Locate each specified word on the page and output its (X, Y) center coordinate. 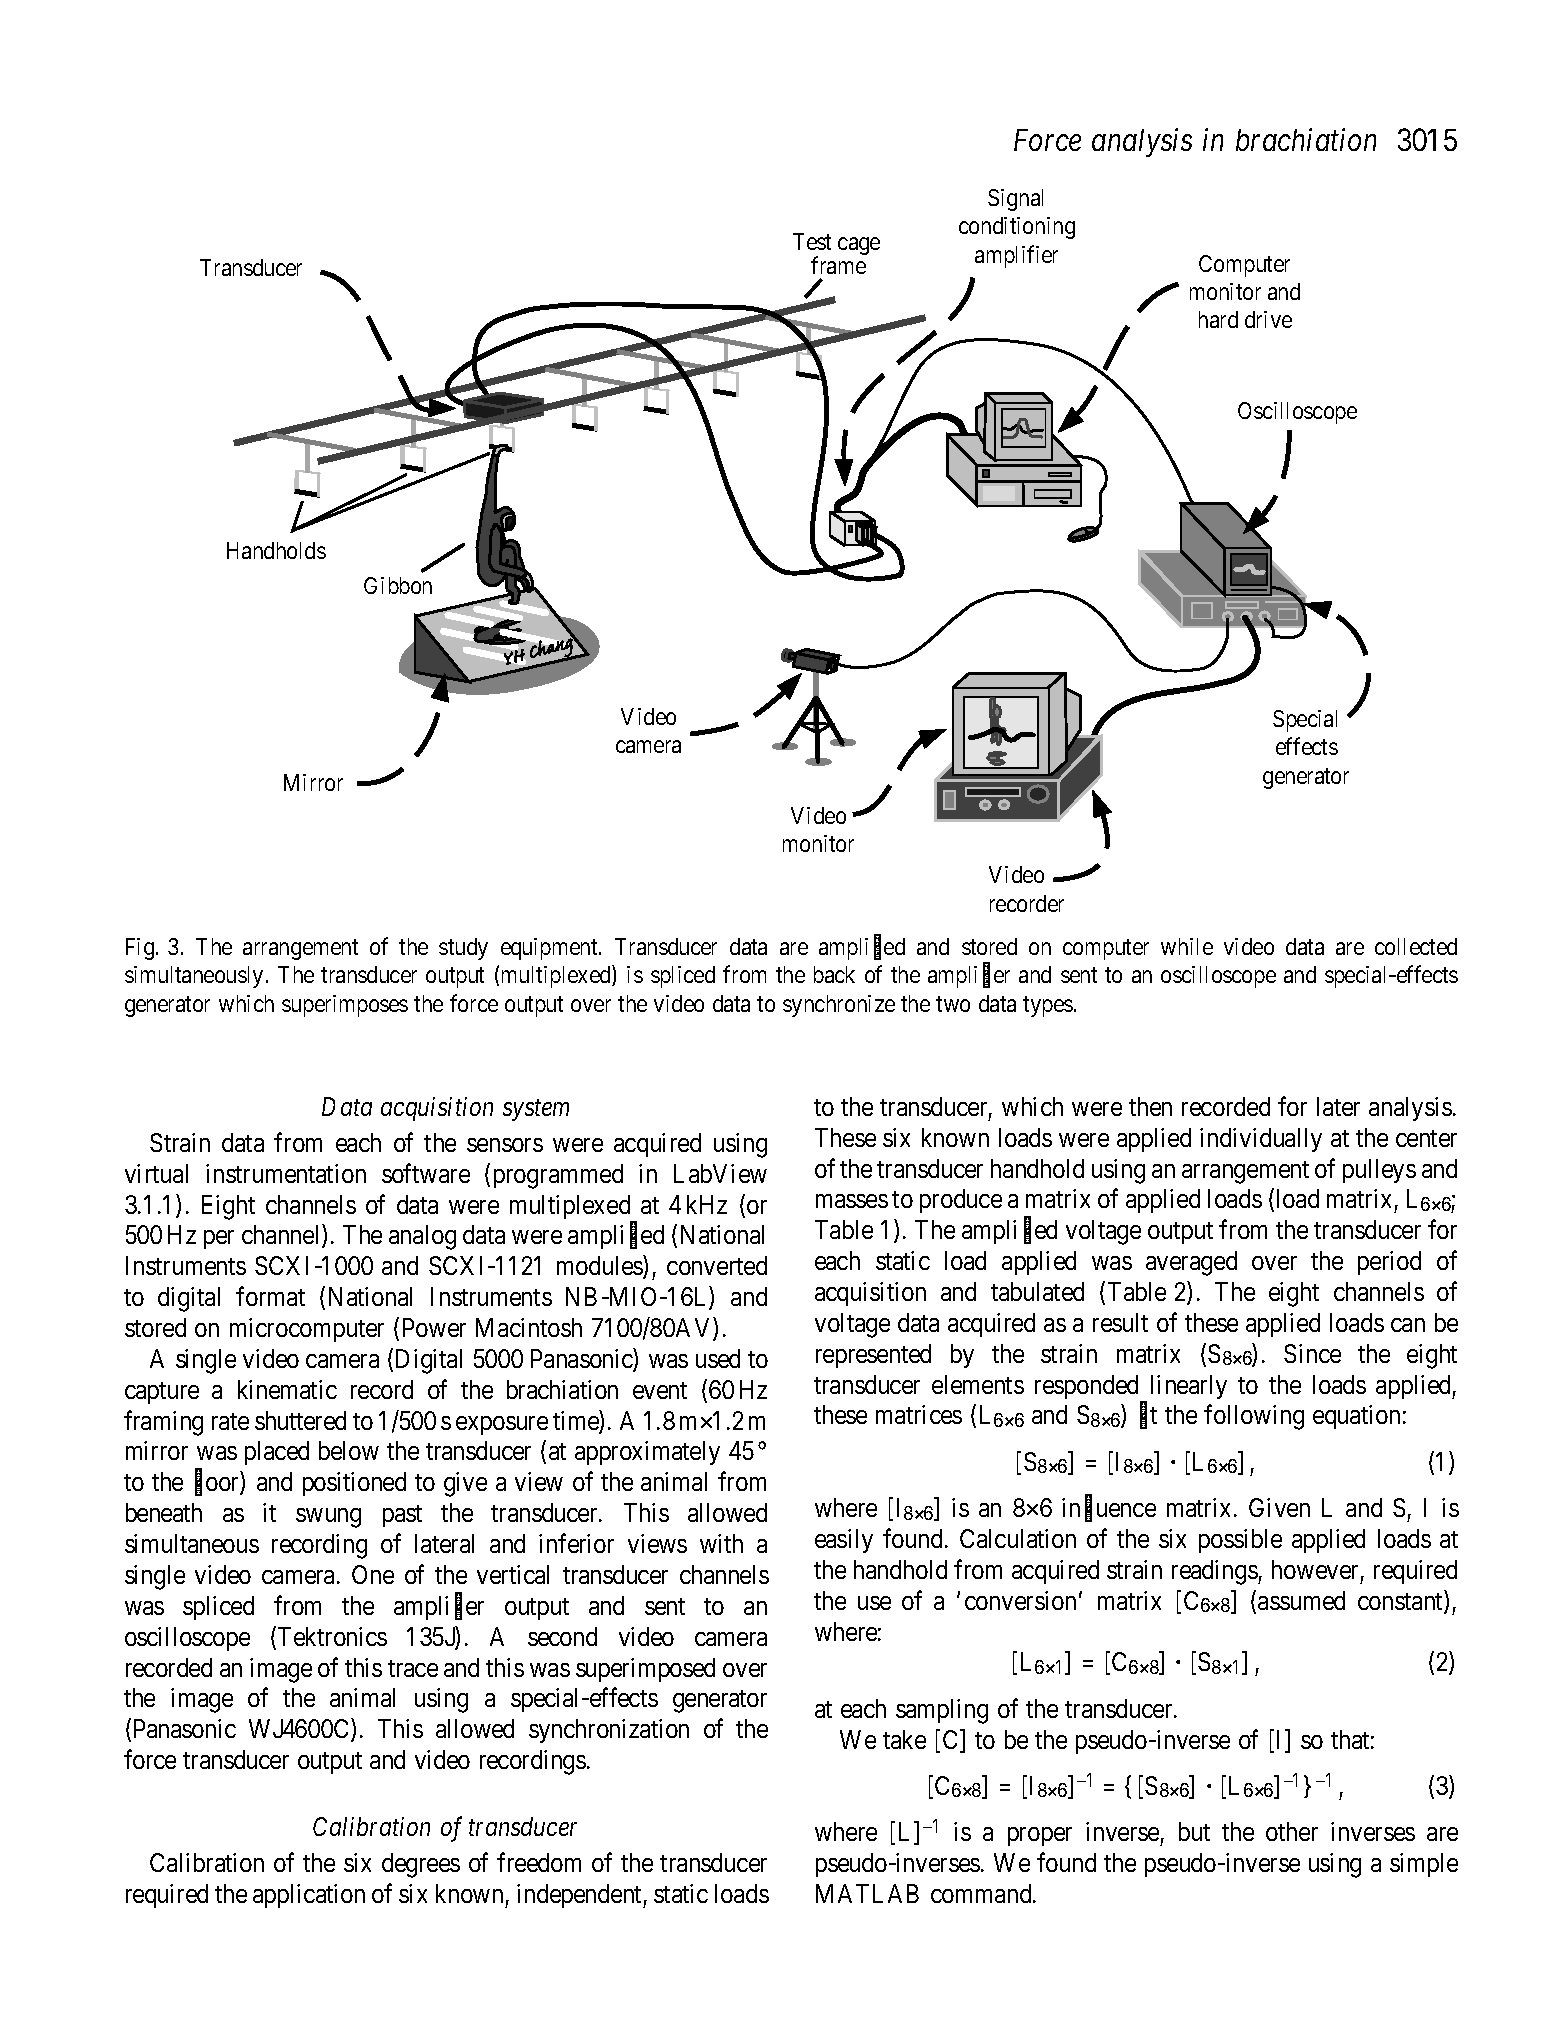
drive (1268, 319)
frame (838, 265)
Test (812, 241)
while (1187, 946)
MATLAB (867, 1893)
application (309, 1896)
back (834, 974)
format (270, 1296)
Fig (141, 949)
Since (1312, 1353)
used (718, 1358)
